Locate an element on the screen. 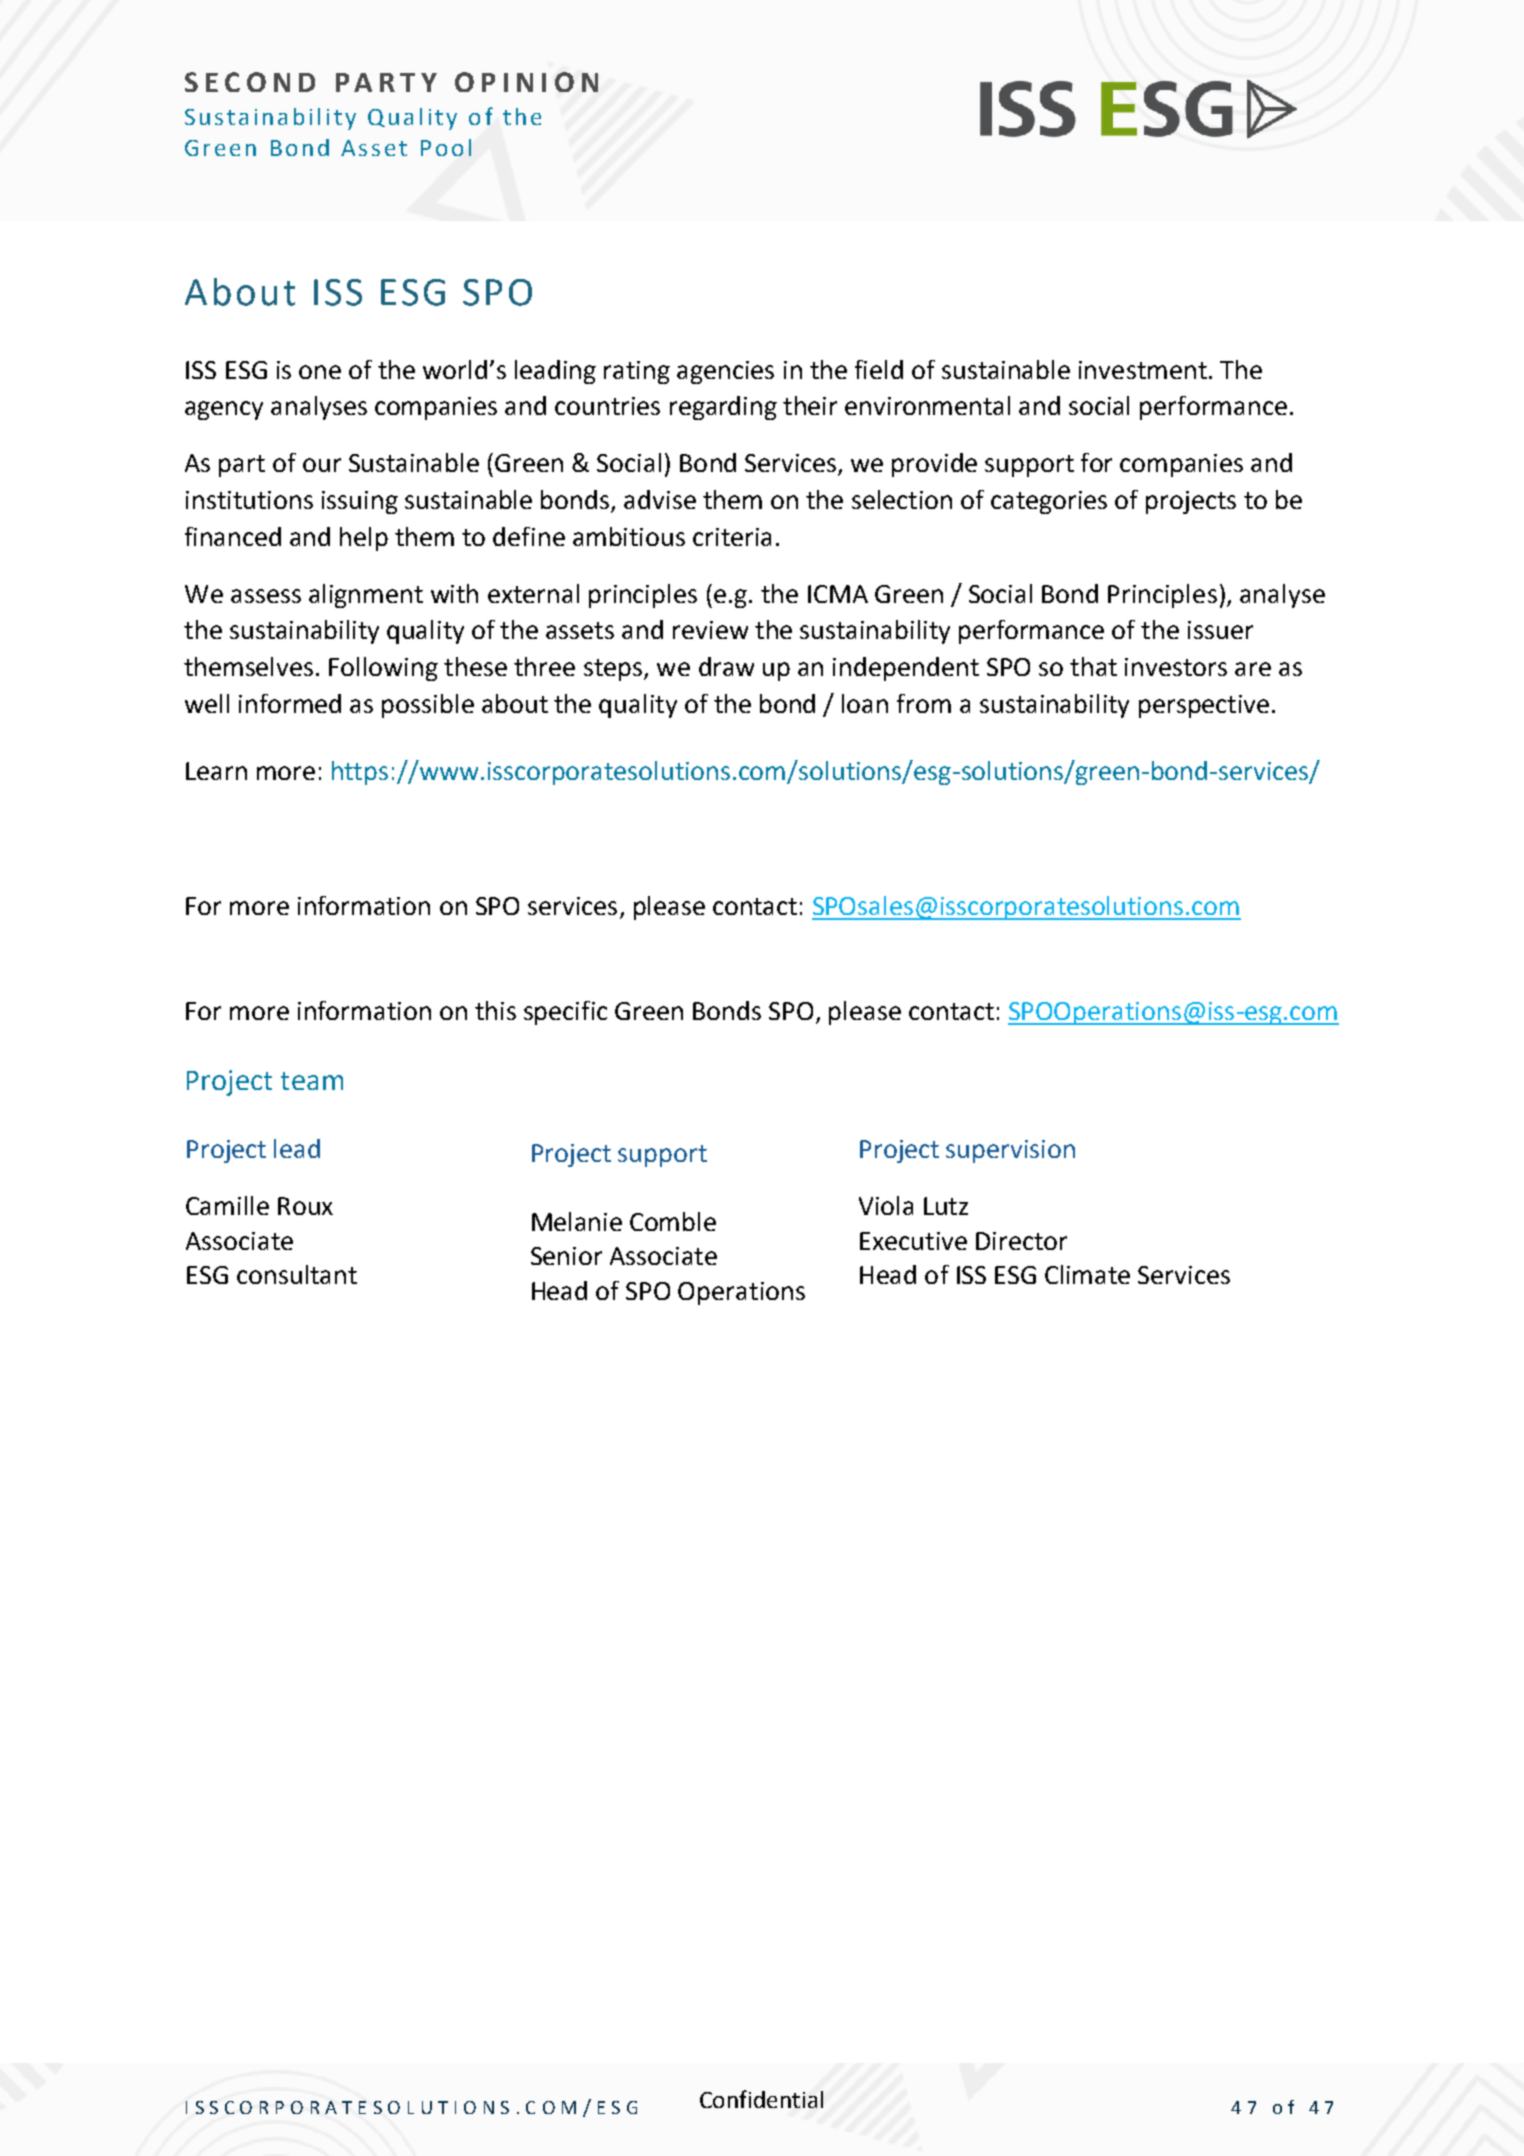 The width and height of the screenshot is (1524, 2156). Confidential is located at coordinates (761, 2099).
